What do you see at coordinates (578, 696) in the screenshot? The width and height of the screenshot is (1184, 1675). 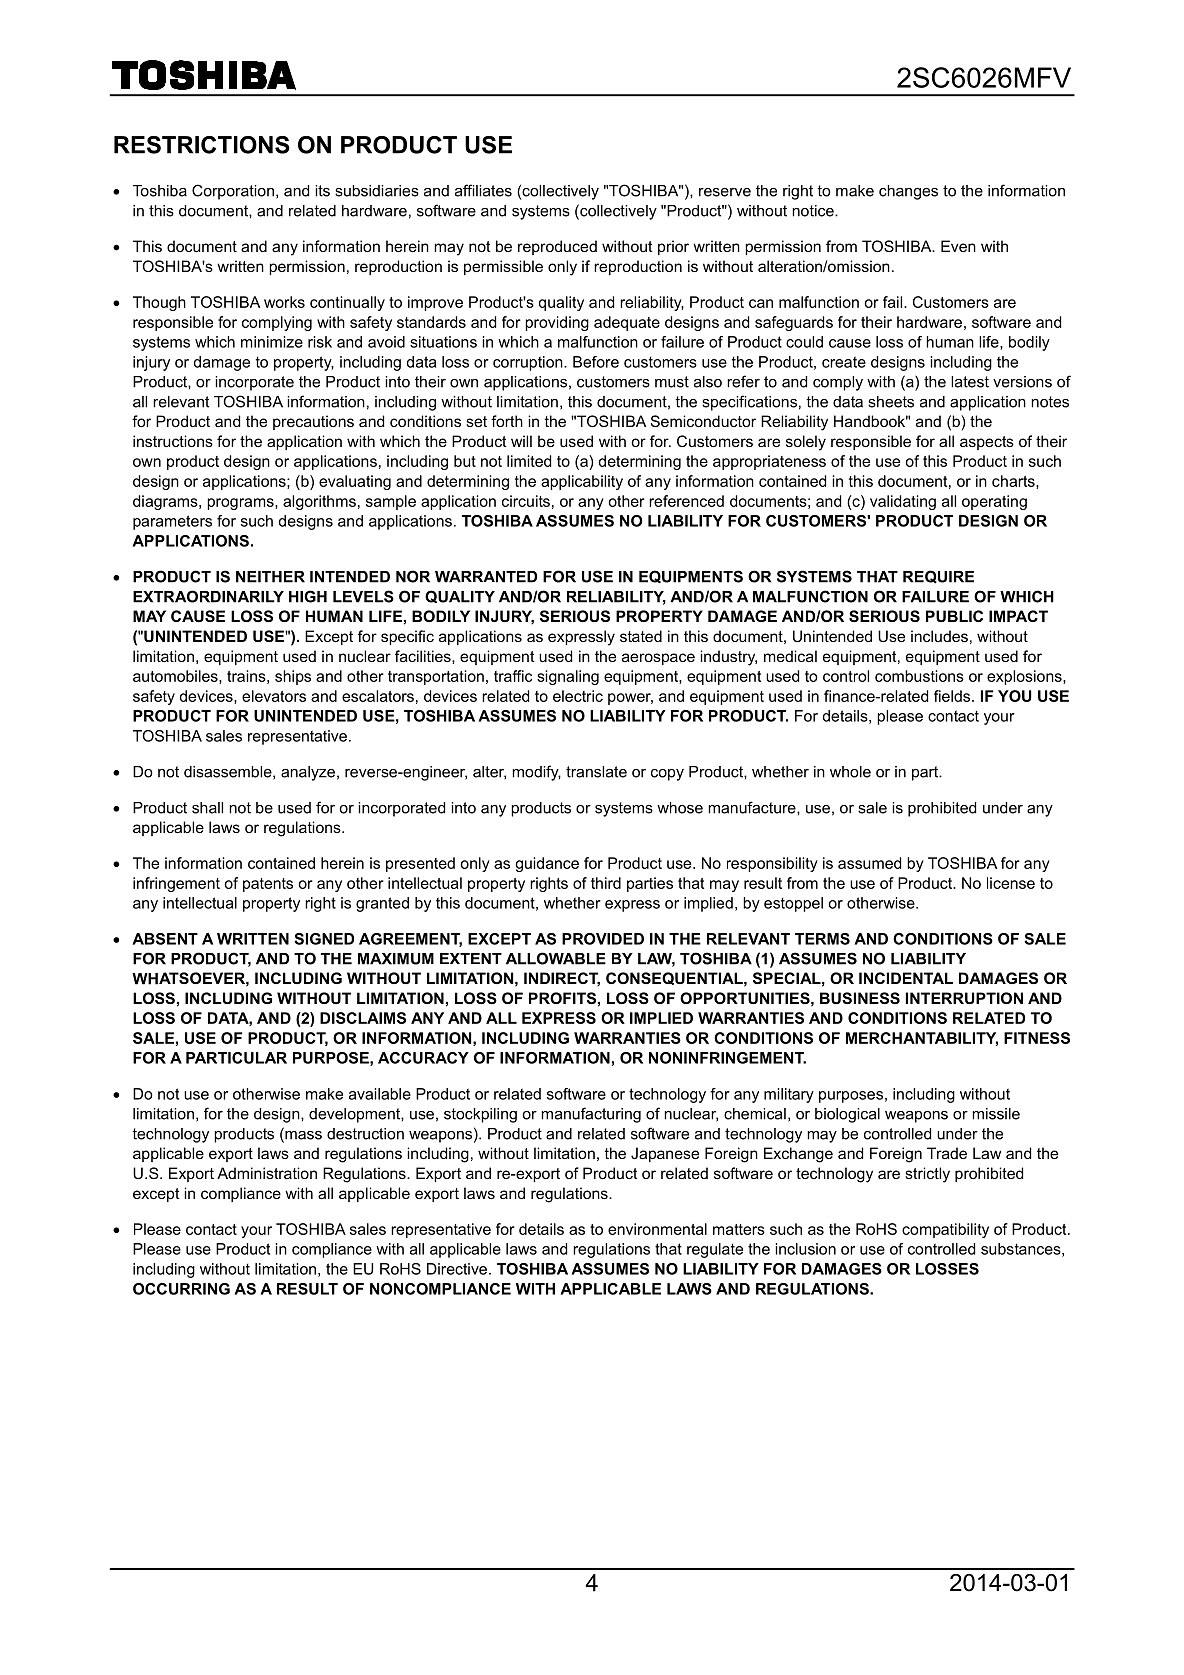 I see `electric` at bounding box center [578, 696].
